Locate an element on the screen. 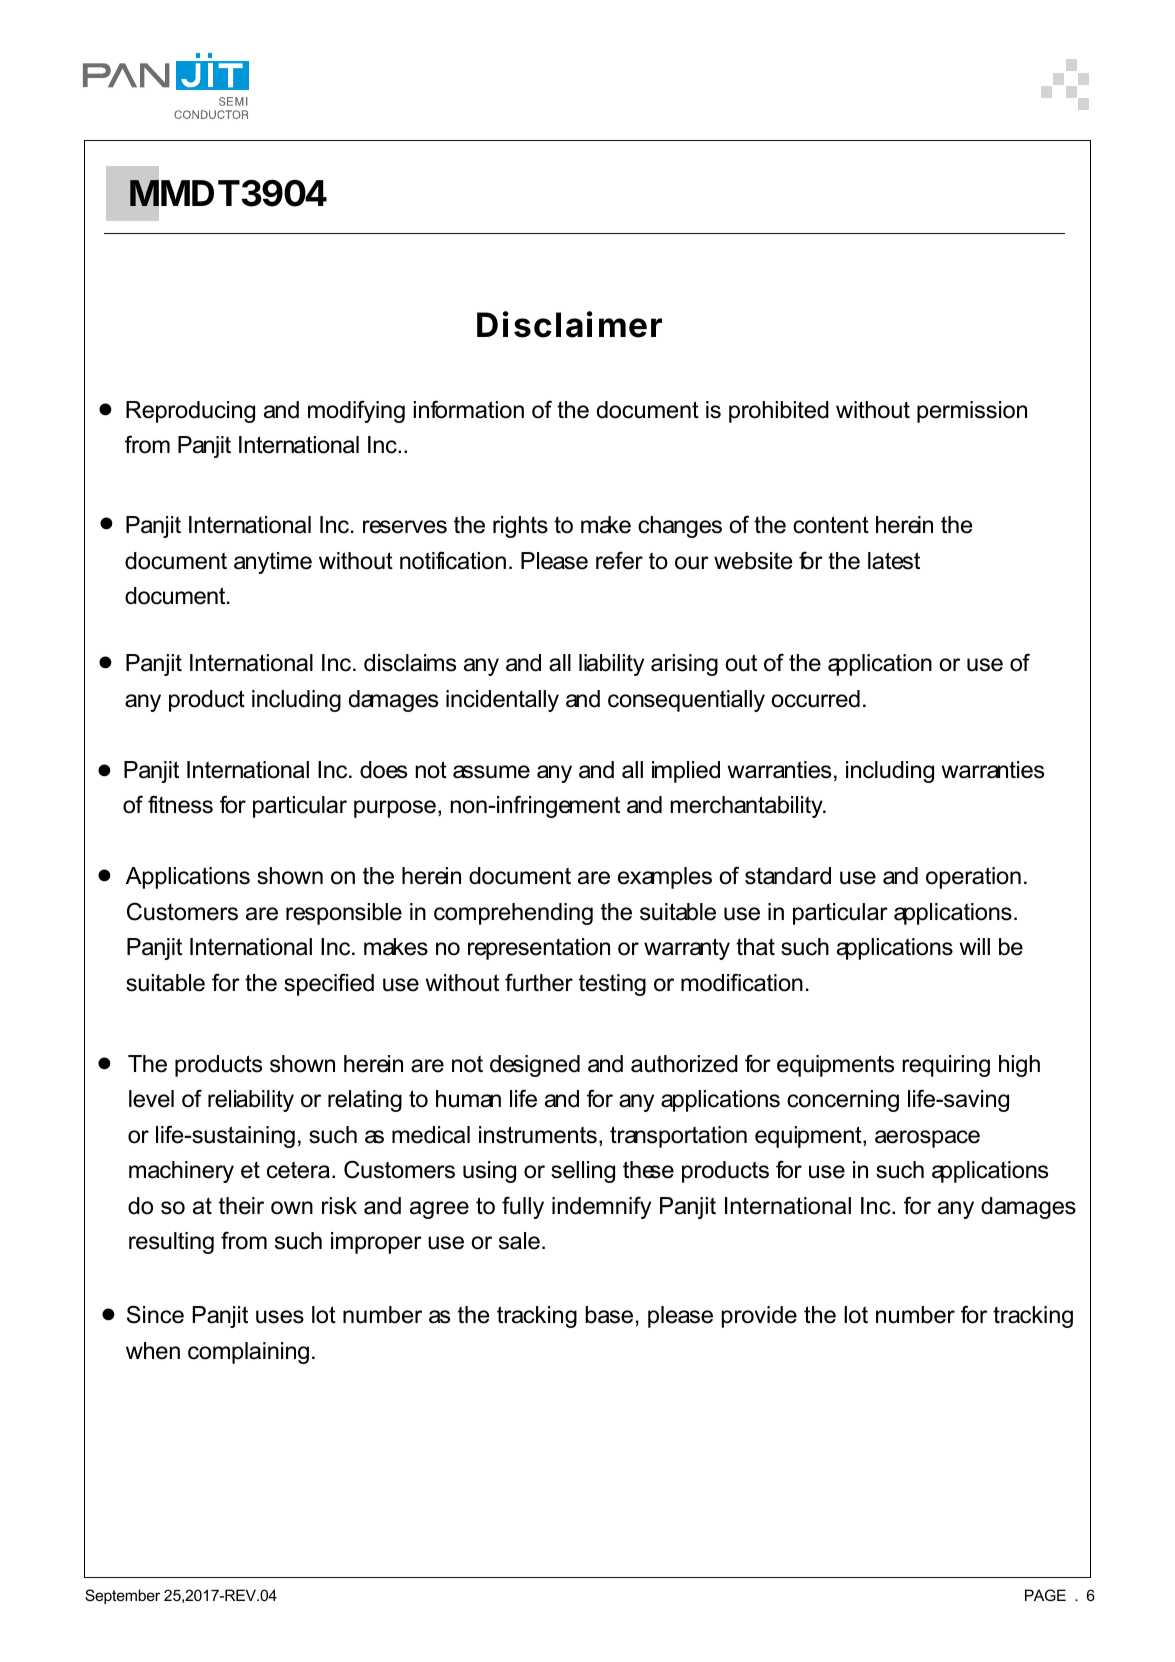 This screenshot has width=1175, height=1662. occurred is located at coordinates (816, 699).
